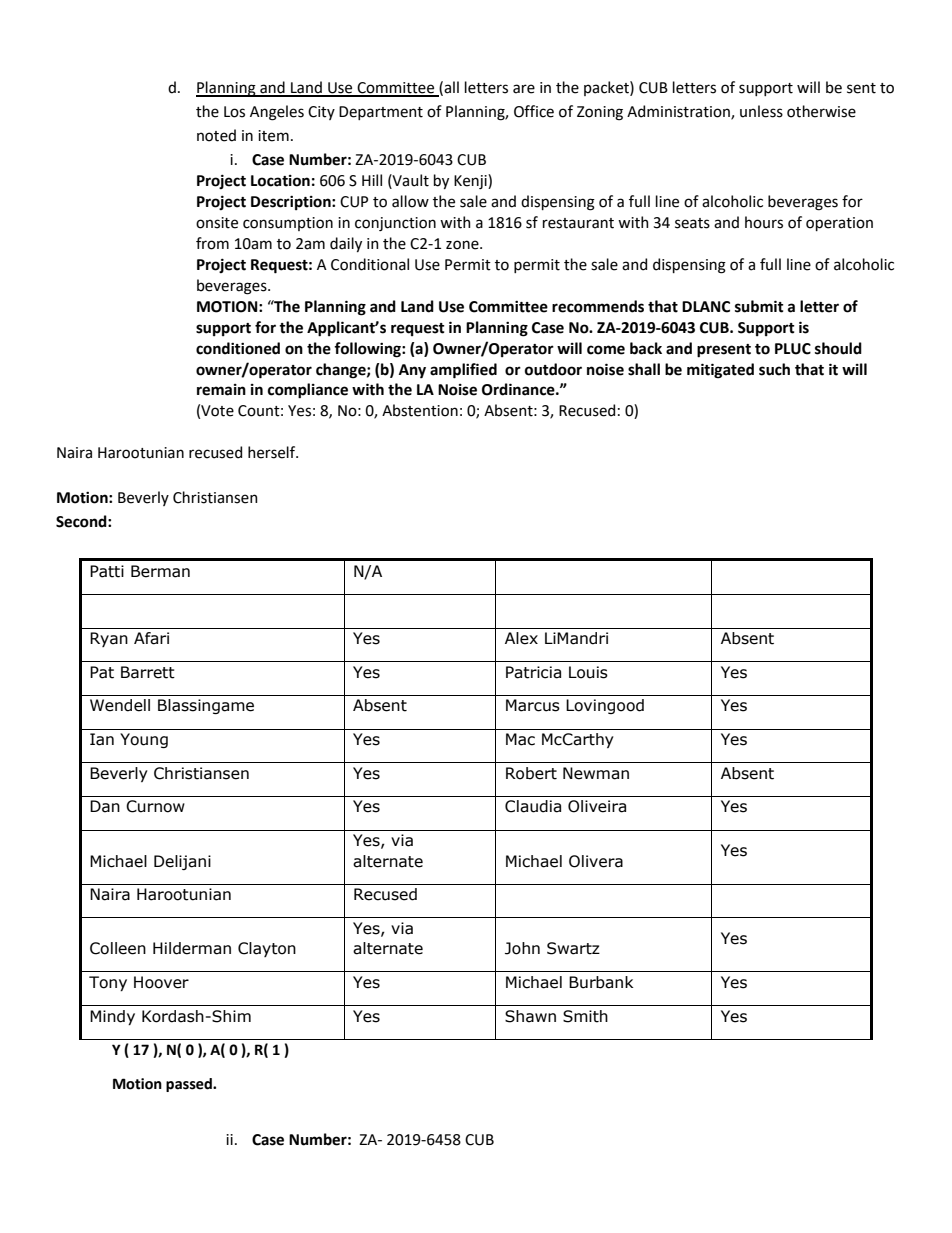 This screenshot has height=1233, width=952. I want to click on conditioned, so click(238, 348).
